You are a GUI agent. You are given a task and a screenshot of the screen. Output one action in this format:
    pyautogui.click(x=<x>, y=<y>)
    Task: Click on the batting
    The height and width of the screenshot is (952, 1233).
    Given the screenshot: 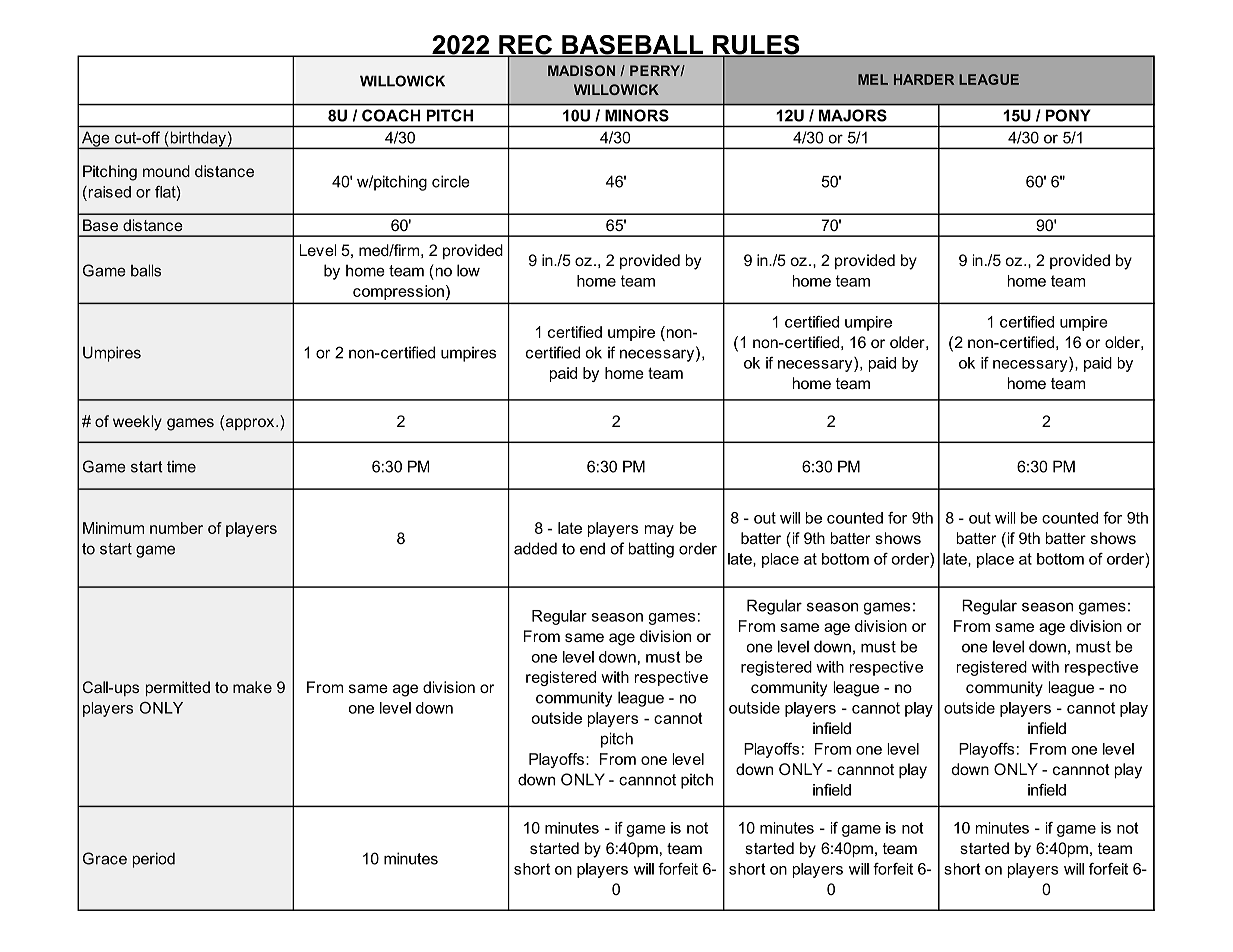 What is the action you would take?
    pyautogui.click(x=651, y=550)
